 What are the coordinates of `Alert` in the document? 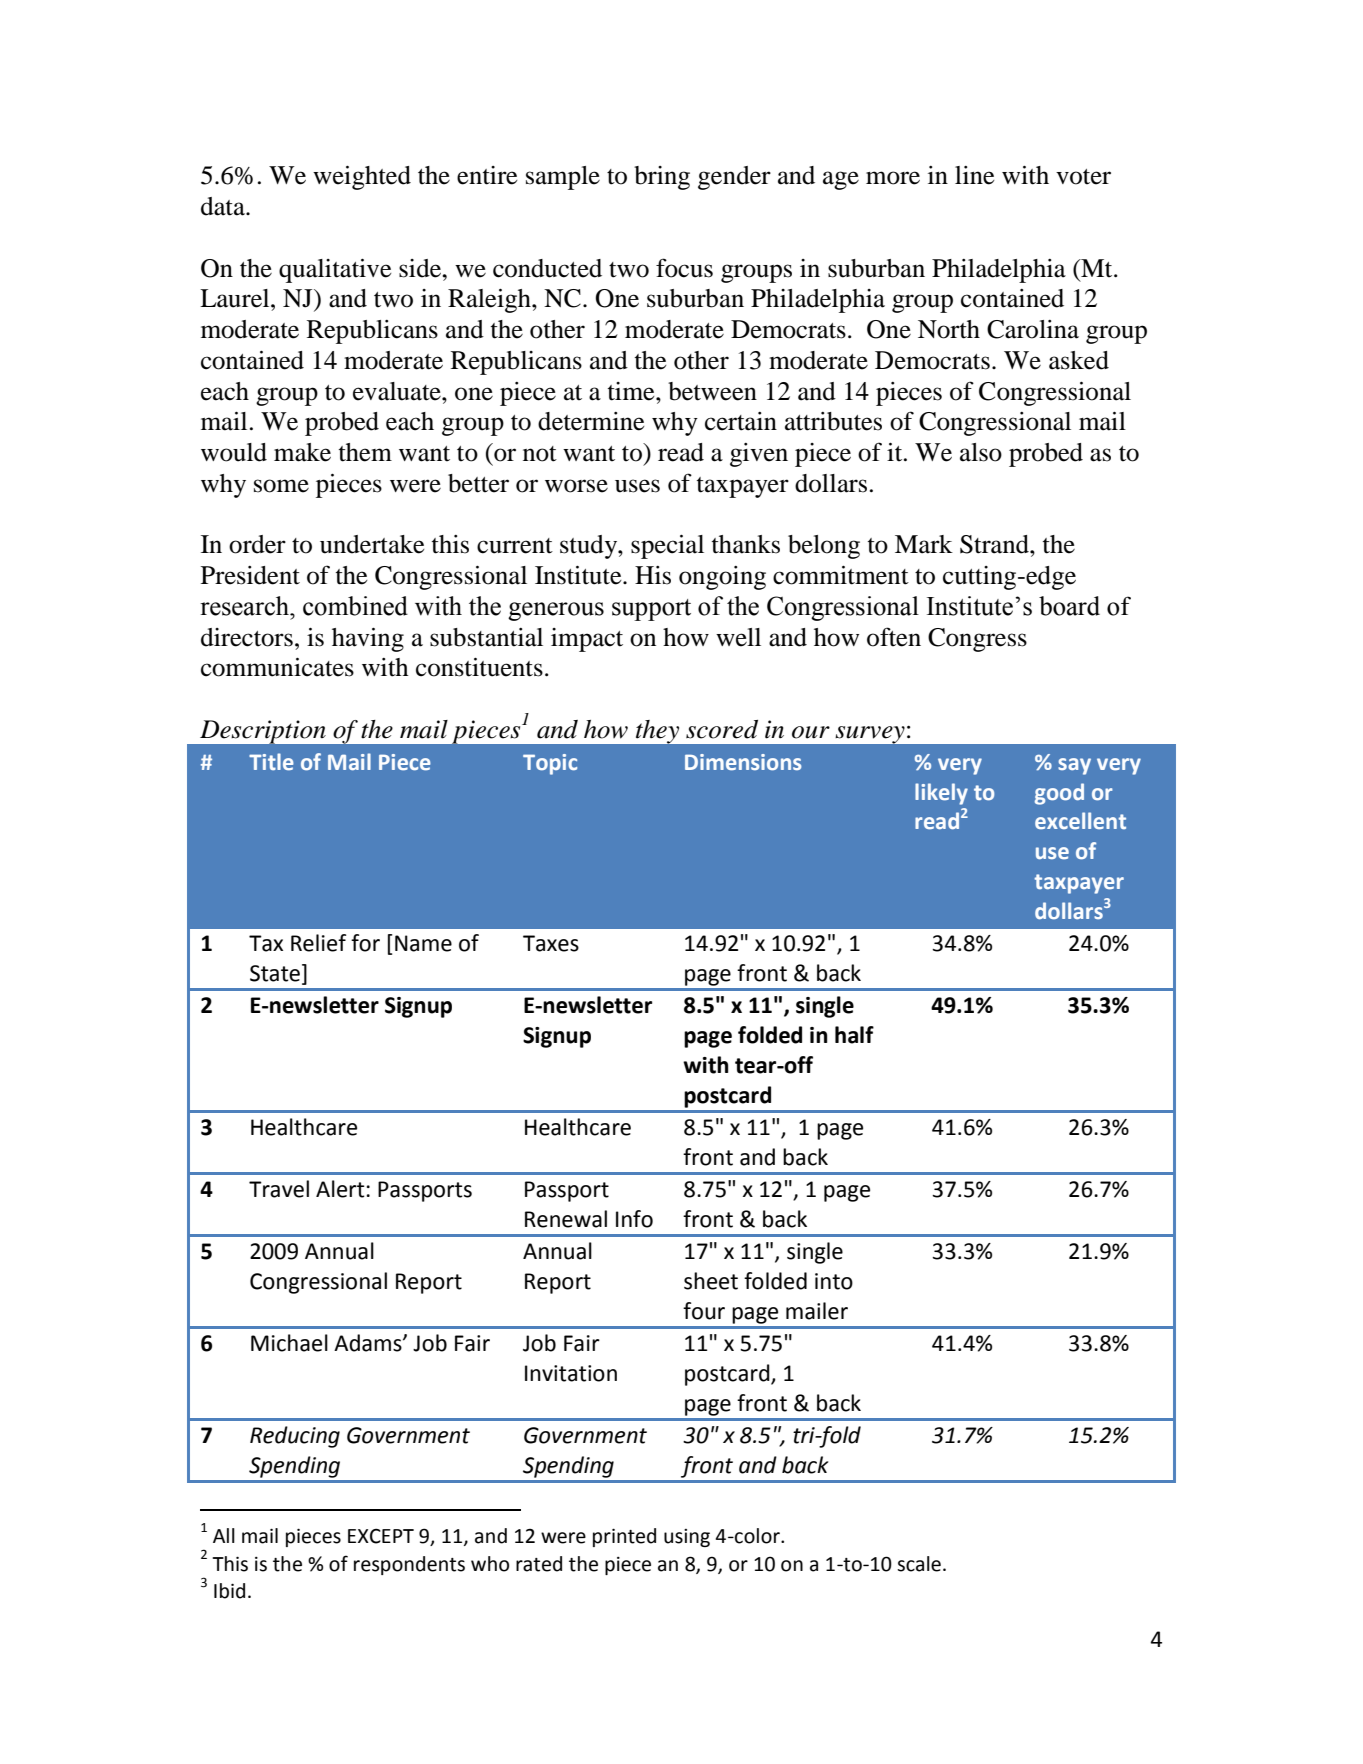 It's located at (340, 1189).
